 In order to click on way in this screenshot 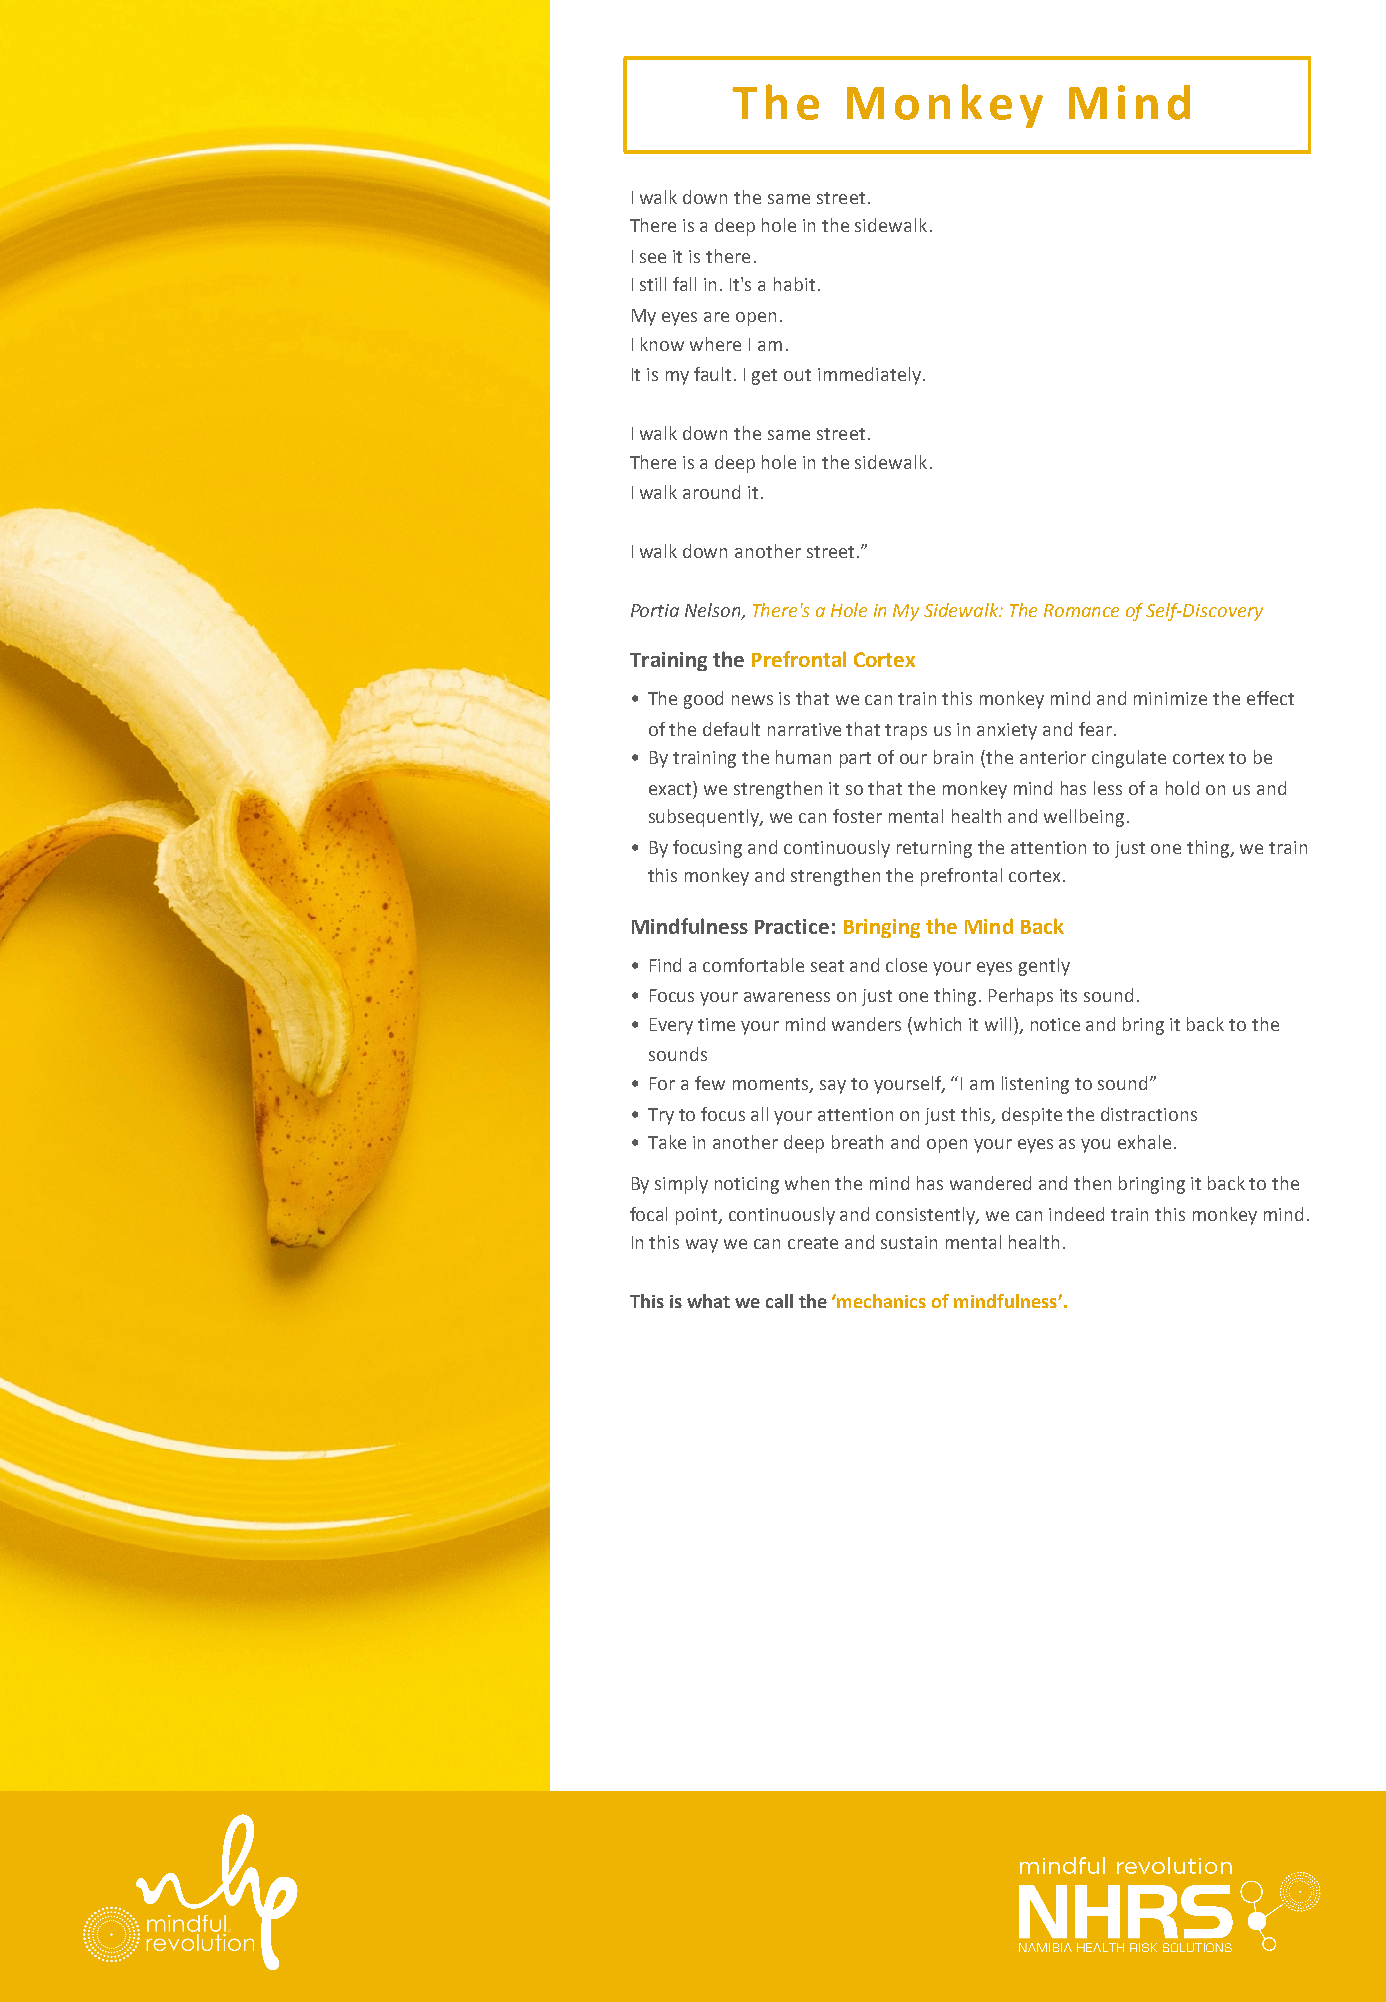, I will do `click(702, 1246)`.
